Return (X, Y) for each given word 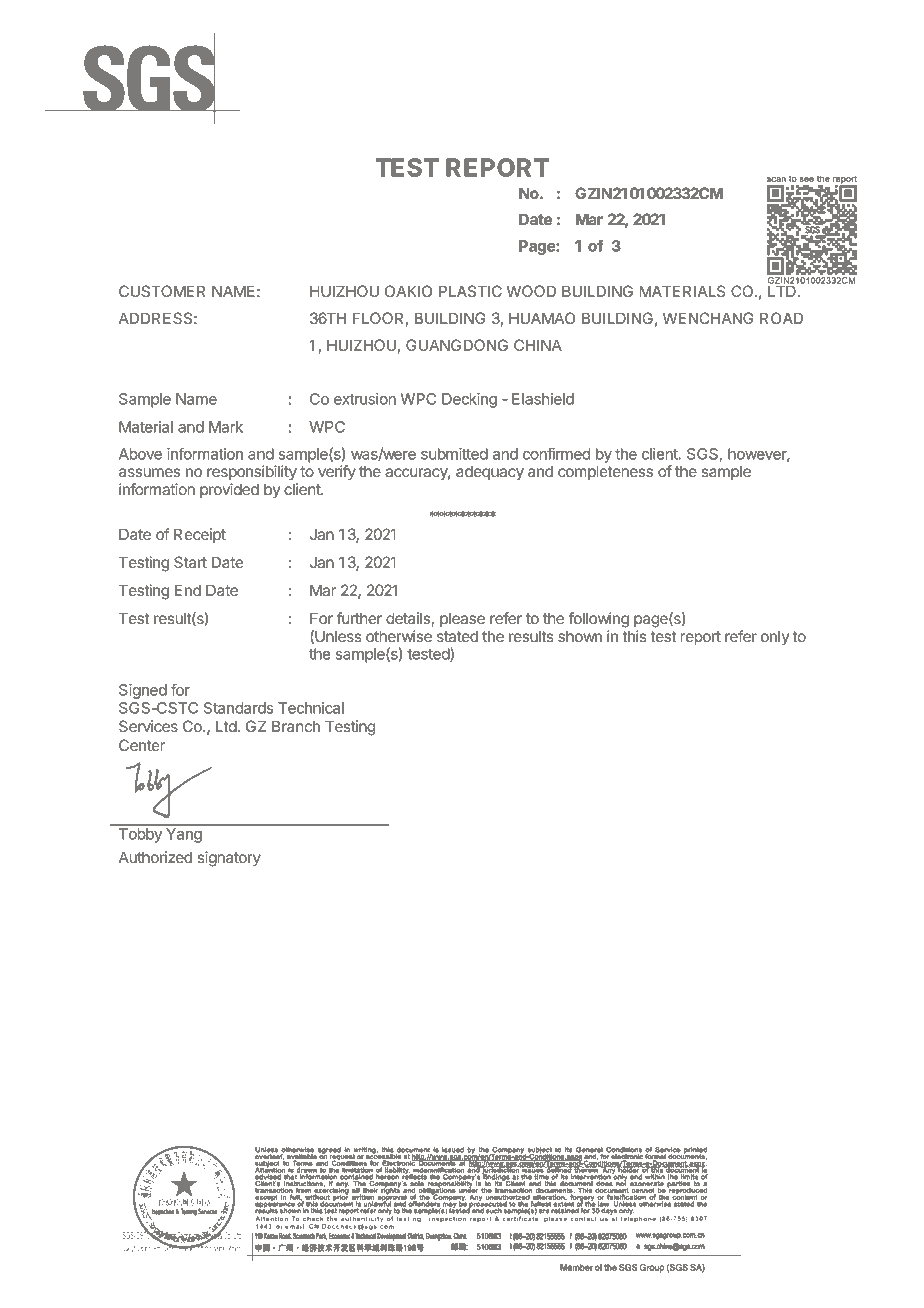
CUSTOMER (162, 291)
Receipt (200, 535)
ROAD (781, 318)
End (188, 590)
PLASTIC (470, 291)
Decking (469, 400)
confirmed (556, 453)
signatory (229, 859)
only (775, 637)
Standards (238, 708)
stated (457, 636)
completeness (605, 472)
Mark (226, 427)
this (634, 636)
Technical (311, 708)
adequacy (490, 473)
